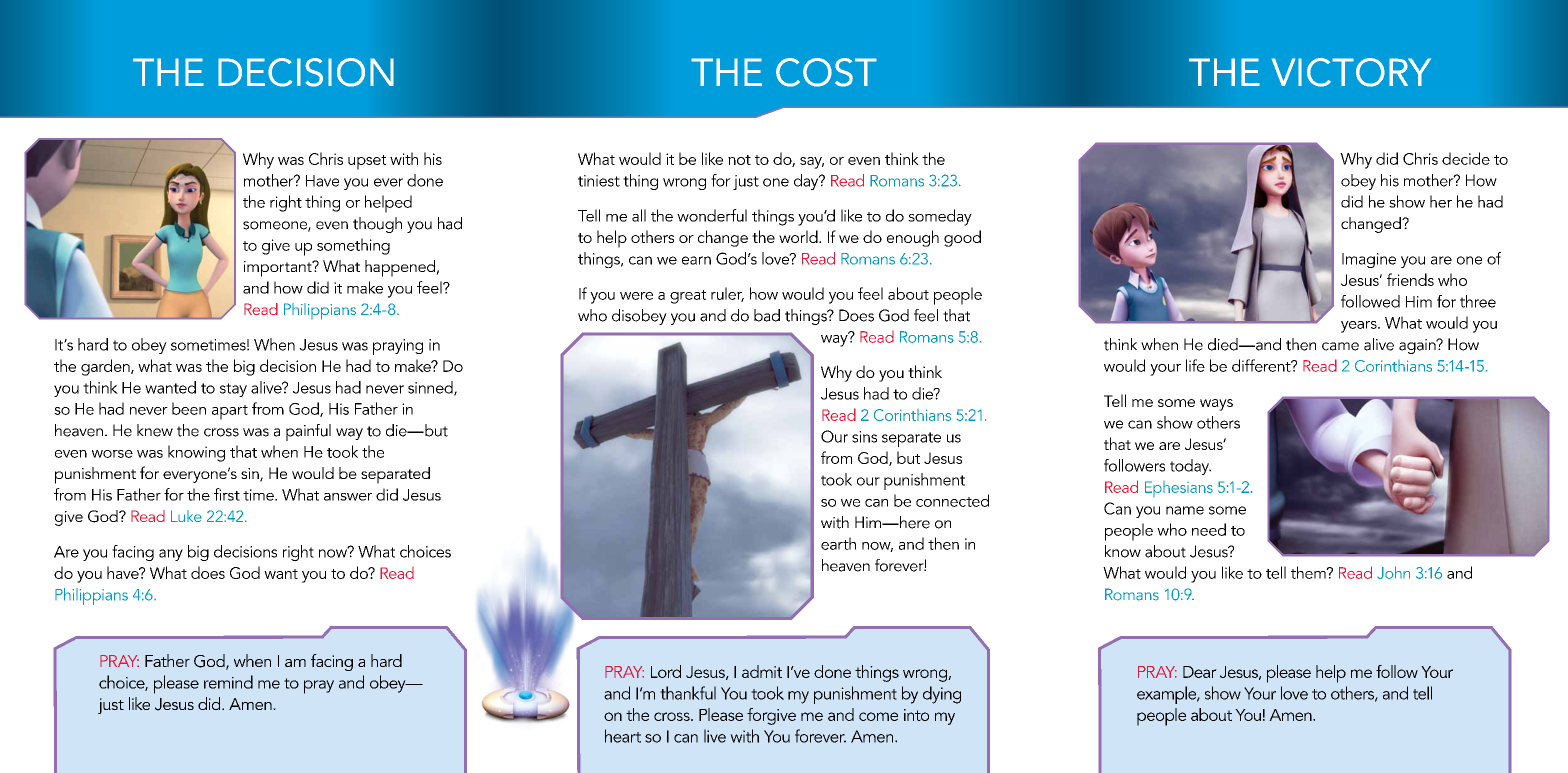 The width and height of the screenshot is (1568, 773). I want to click on apart, so click(230, 412).
